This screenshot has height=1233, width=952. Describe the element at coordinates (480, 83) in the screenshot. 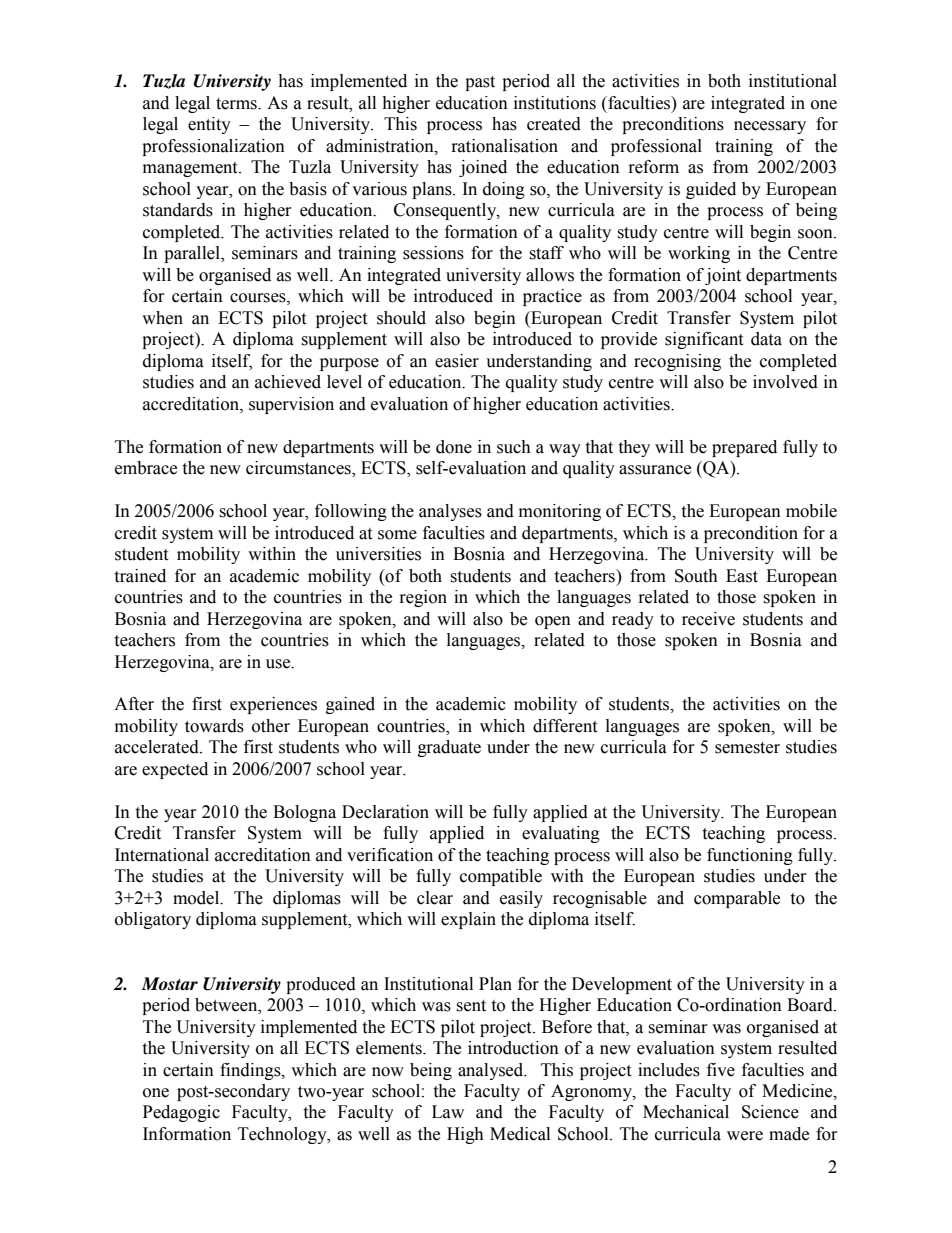

I see `past` at that location.
